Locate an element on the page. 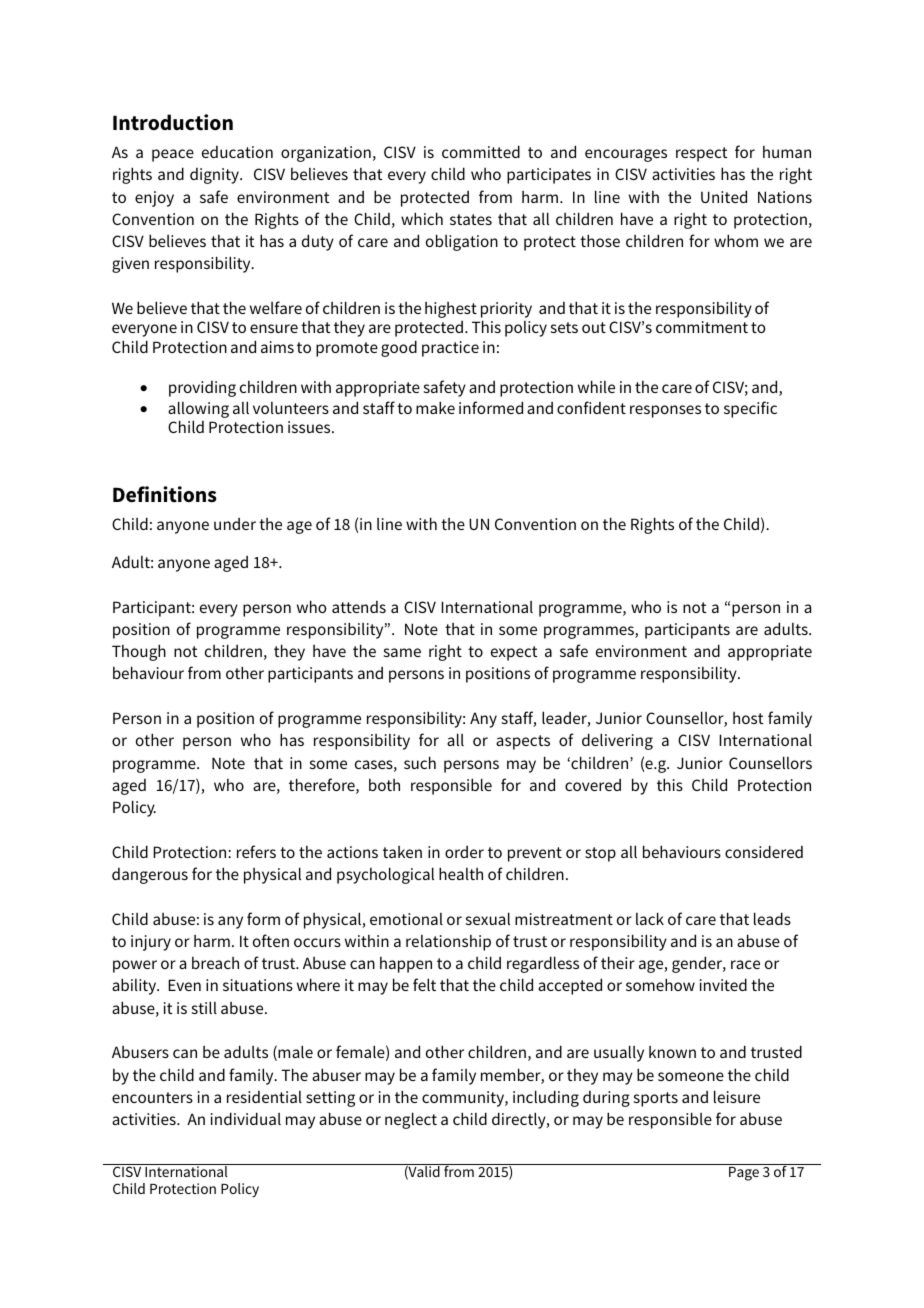  same is located at coordinates (402, 652).
